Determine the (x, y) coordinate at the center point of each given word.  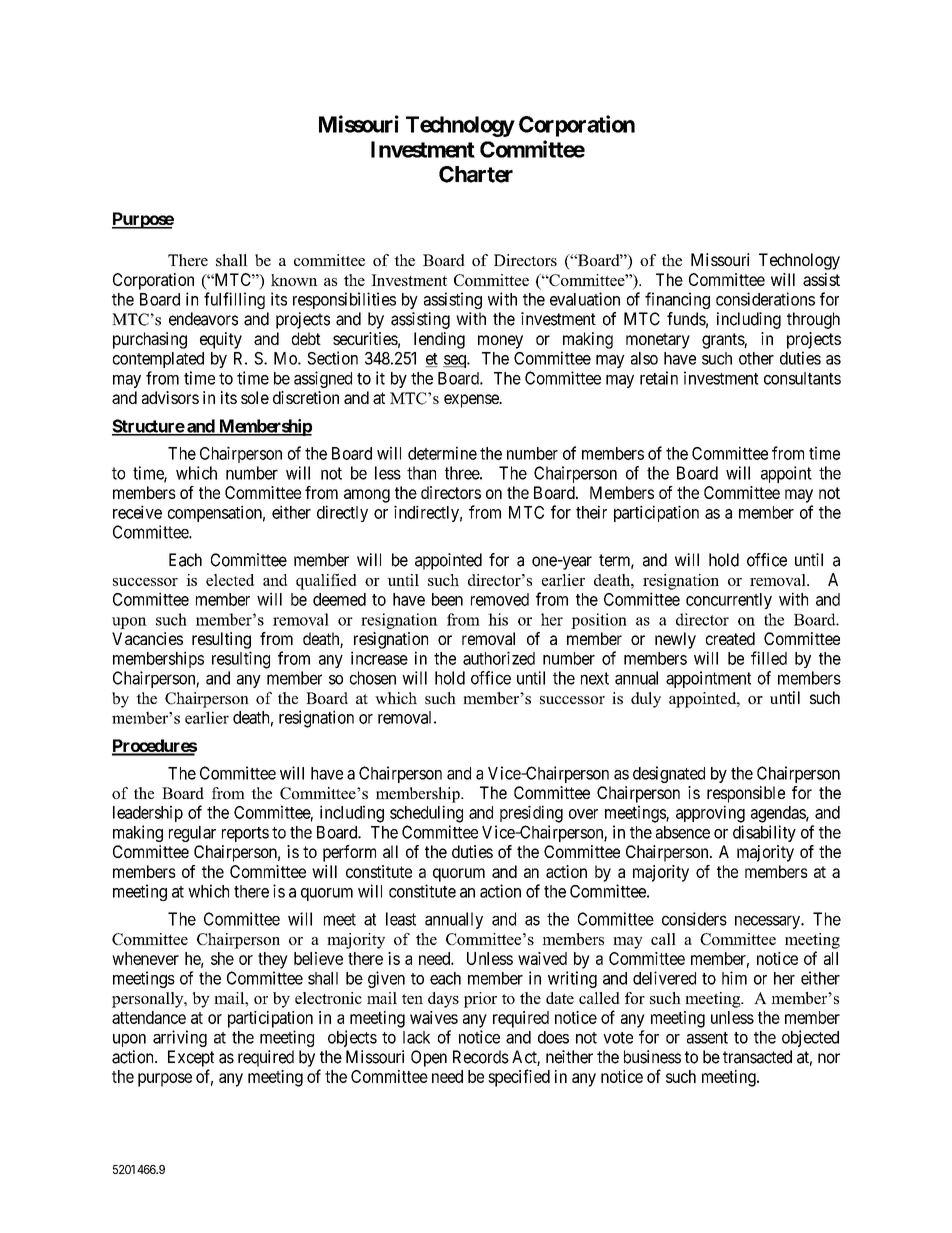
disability (764, 833)
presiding (531, 814)
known (294, 280)
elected (230, 580)
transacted (757, 1057)
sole (255, 397)
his (498, 619)
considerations (765, 299)
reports (245, 834)
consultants (802, 378)
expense (472, 401)
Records (481, 1057)
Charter (476, 174)
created (730, 638)
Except (191, 1058)
